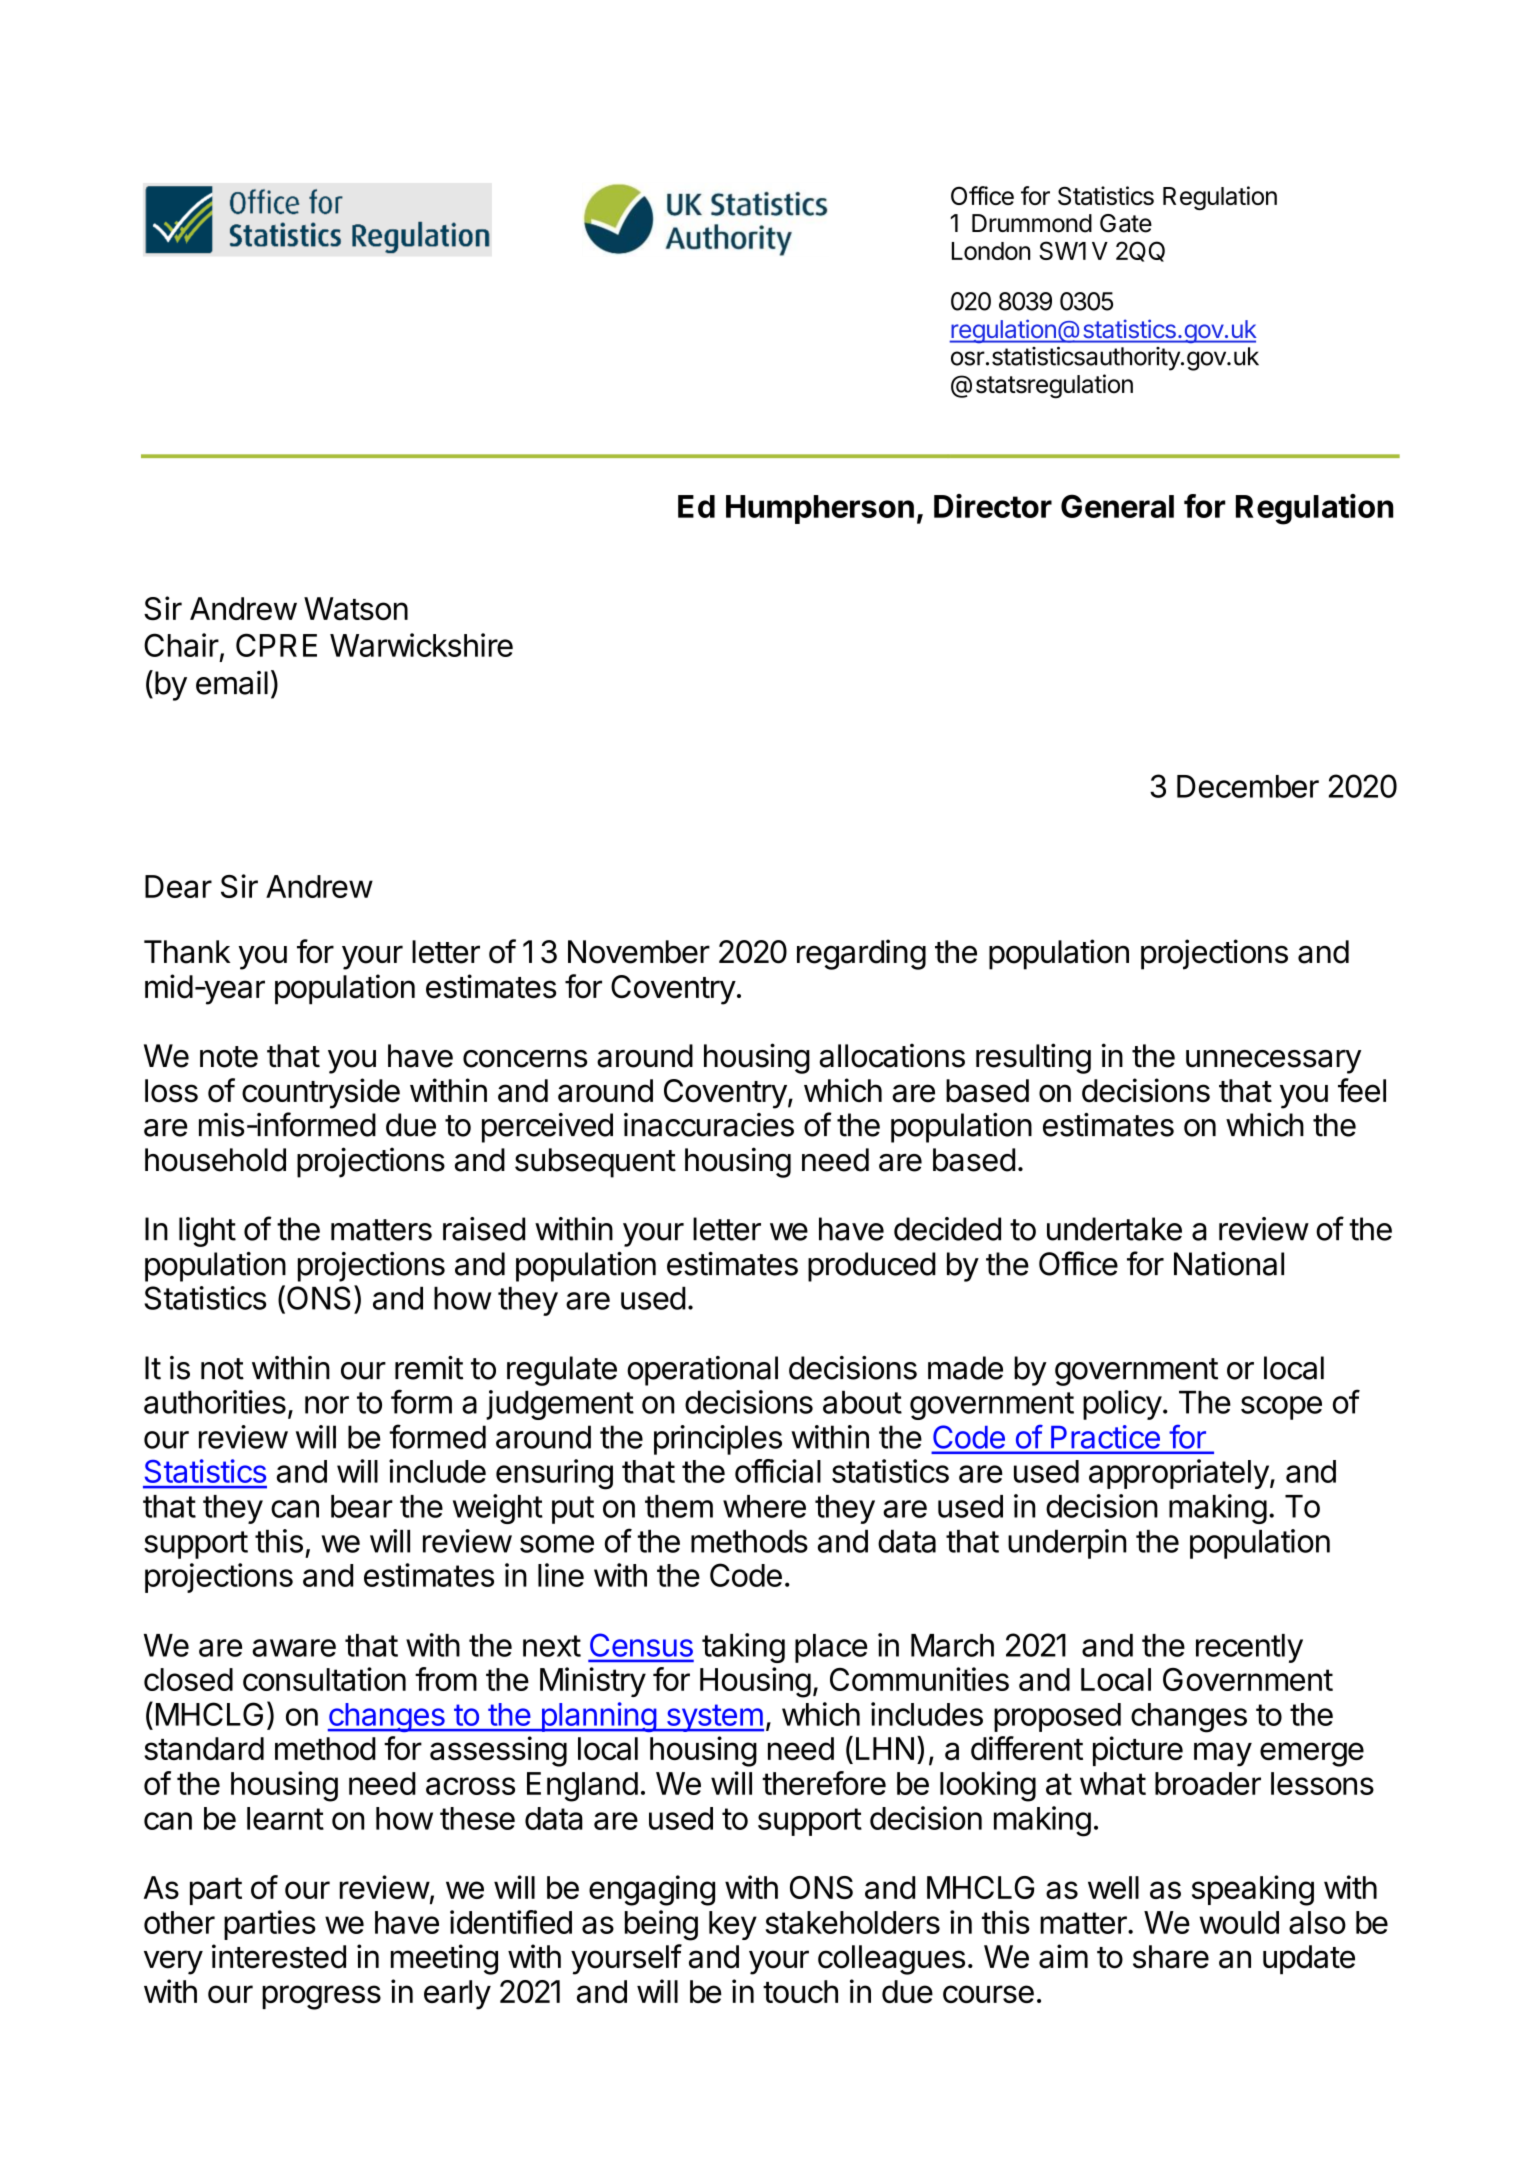 The image size is (1538, 2176). What do you see at coordinates (1248, 786) in the screenshot?
I see `December` at bounding box center [1248, 786].
